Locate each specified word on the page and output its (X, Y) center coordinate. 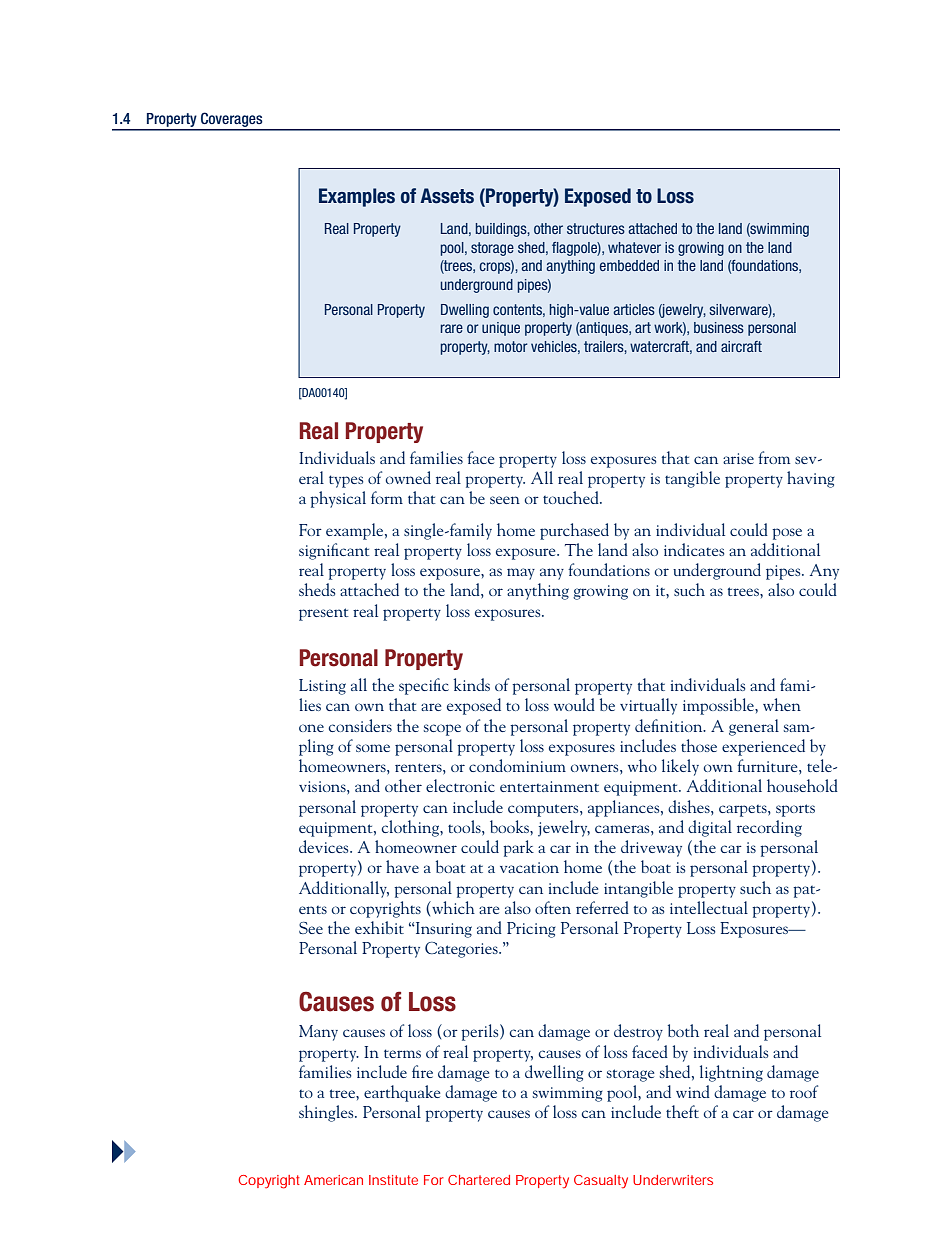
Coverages (232, 121)
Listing (322, 687)
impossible (719, 706)
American (333, 1180)
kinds (471, 684)
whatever (634, 247)
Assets (447, 196)
